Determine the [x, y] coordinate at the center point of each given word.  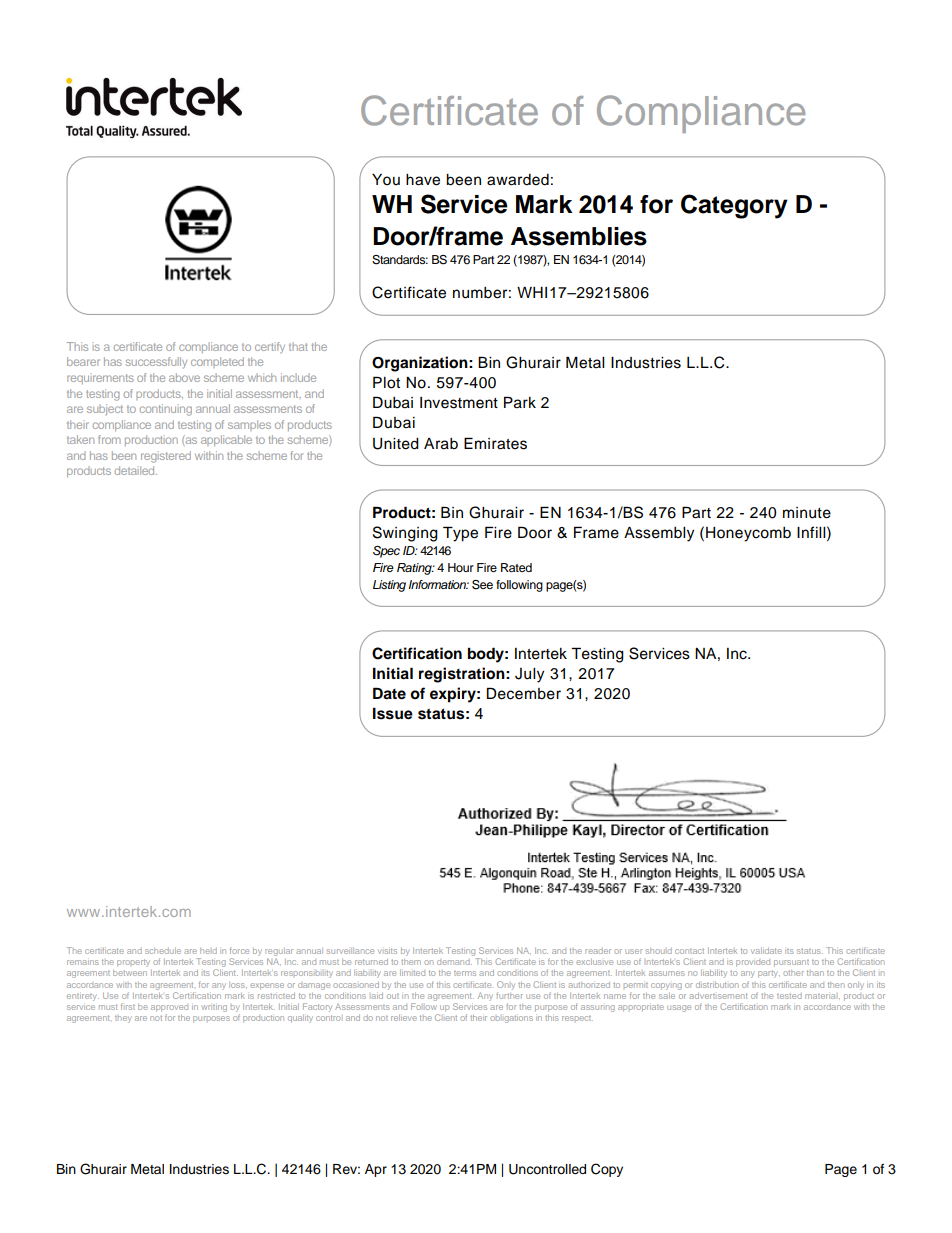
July [529, 675]
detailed [135, 470]
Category [734, 206]
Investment [459, 403]
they [123, 1019]
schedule [163, 951]
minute [807, 513]
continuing [166, 410]
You [386, 180]
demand [454, 962]
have [423, 180]
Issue [393, 713]
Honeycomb [748, 534]
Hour [461, 567]
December [524, 693]
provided [753, 963]
